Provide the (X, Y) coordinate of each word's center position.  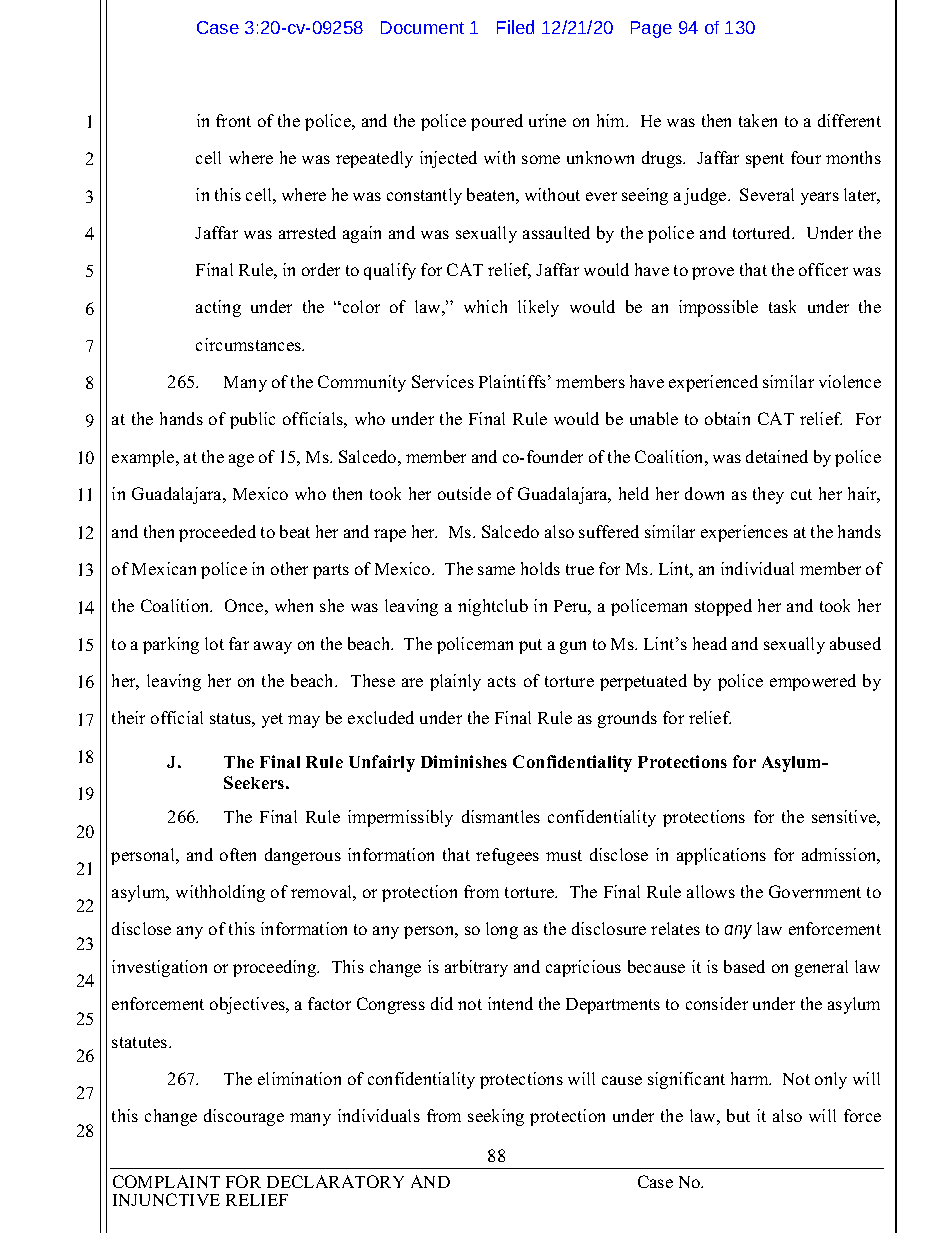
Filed (515, 27)
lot (214, 643)
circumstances (250, 344)
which (485, 306)
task (782, 306)
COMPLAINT (166, 1181)
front (233, 120)
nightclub (493, 607)
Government (815, 891)
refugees (507, 856)
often (238, 854)
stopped (723, 607)
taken (758, 120)
